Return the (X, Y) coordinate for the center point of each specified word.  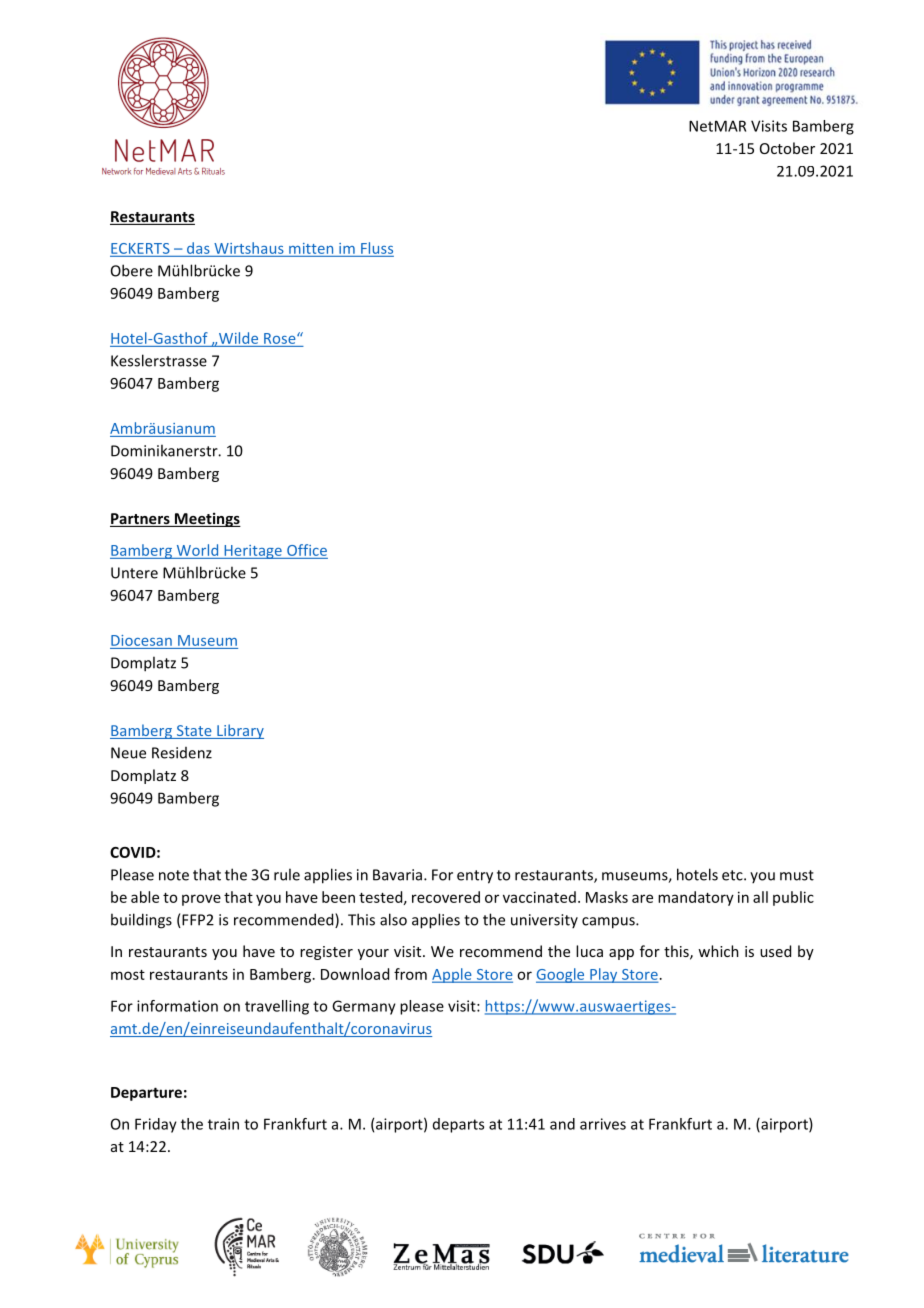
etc (733, 875)
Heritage (253, 552)
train (223, 1124)
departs (458, 1125)
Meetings (207, 519)
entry (475, 877)
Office (307, 550)
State (194, 732)
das (198, 248)
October (787, 148)
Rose (281, 338)
